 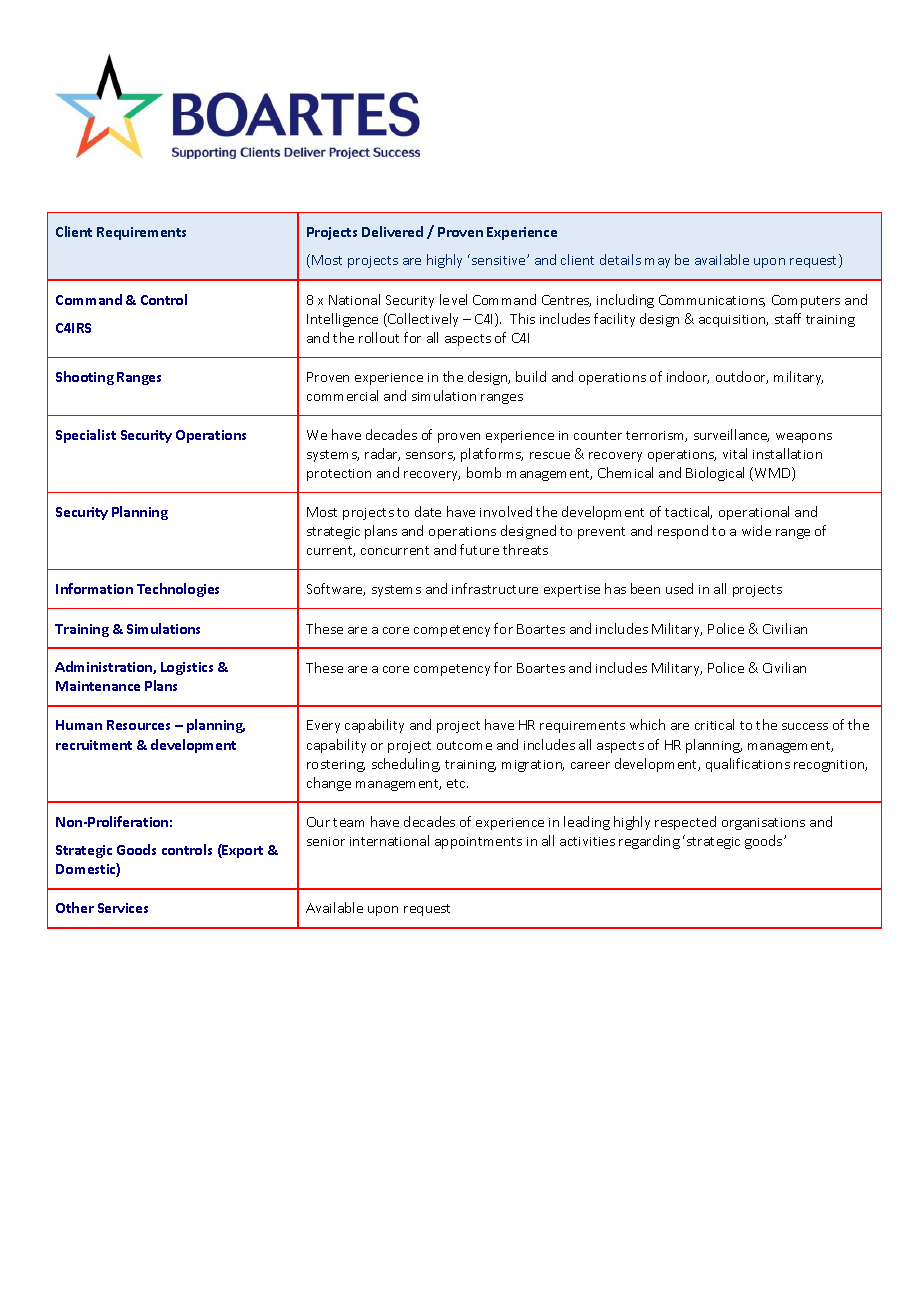 What do you see at coordinates (123, 908) in the image?
I see `Services` at bounding box center [123, 908].
